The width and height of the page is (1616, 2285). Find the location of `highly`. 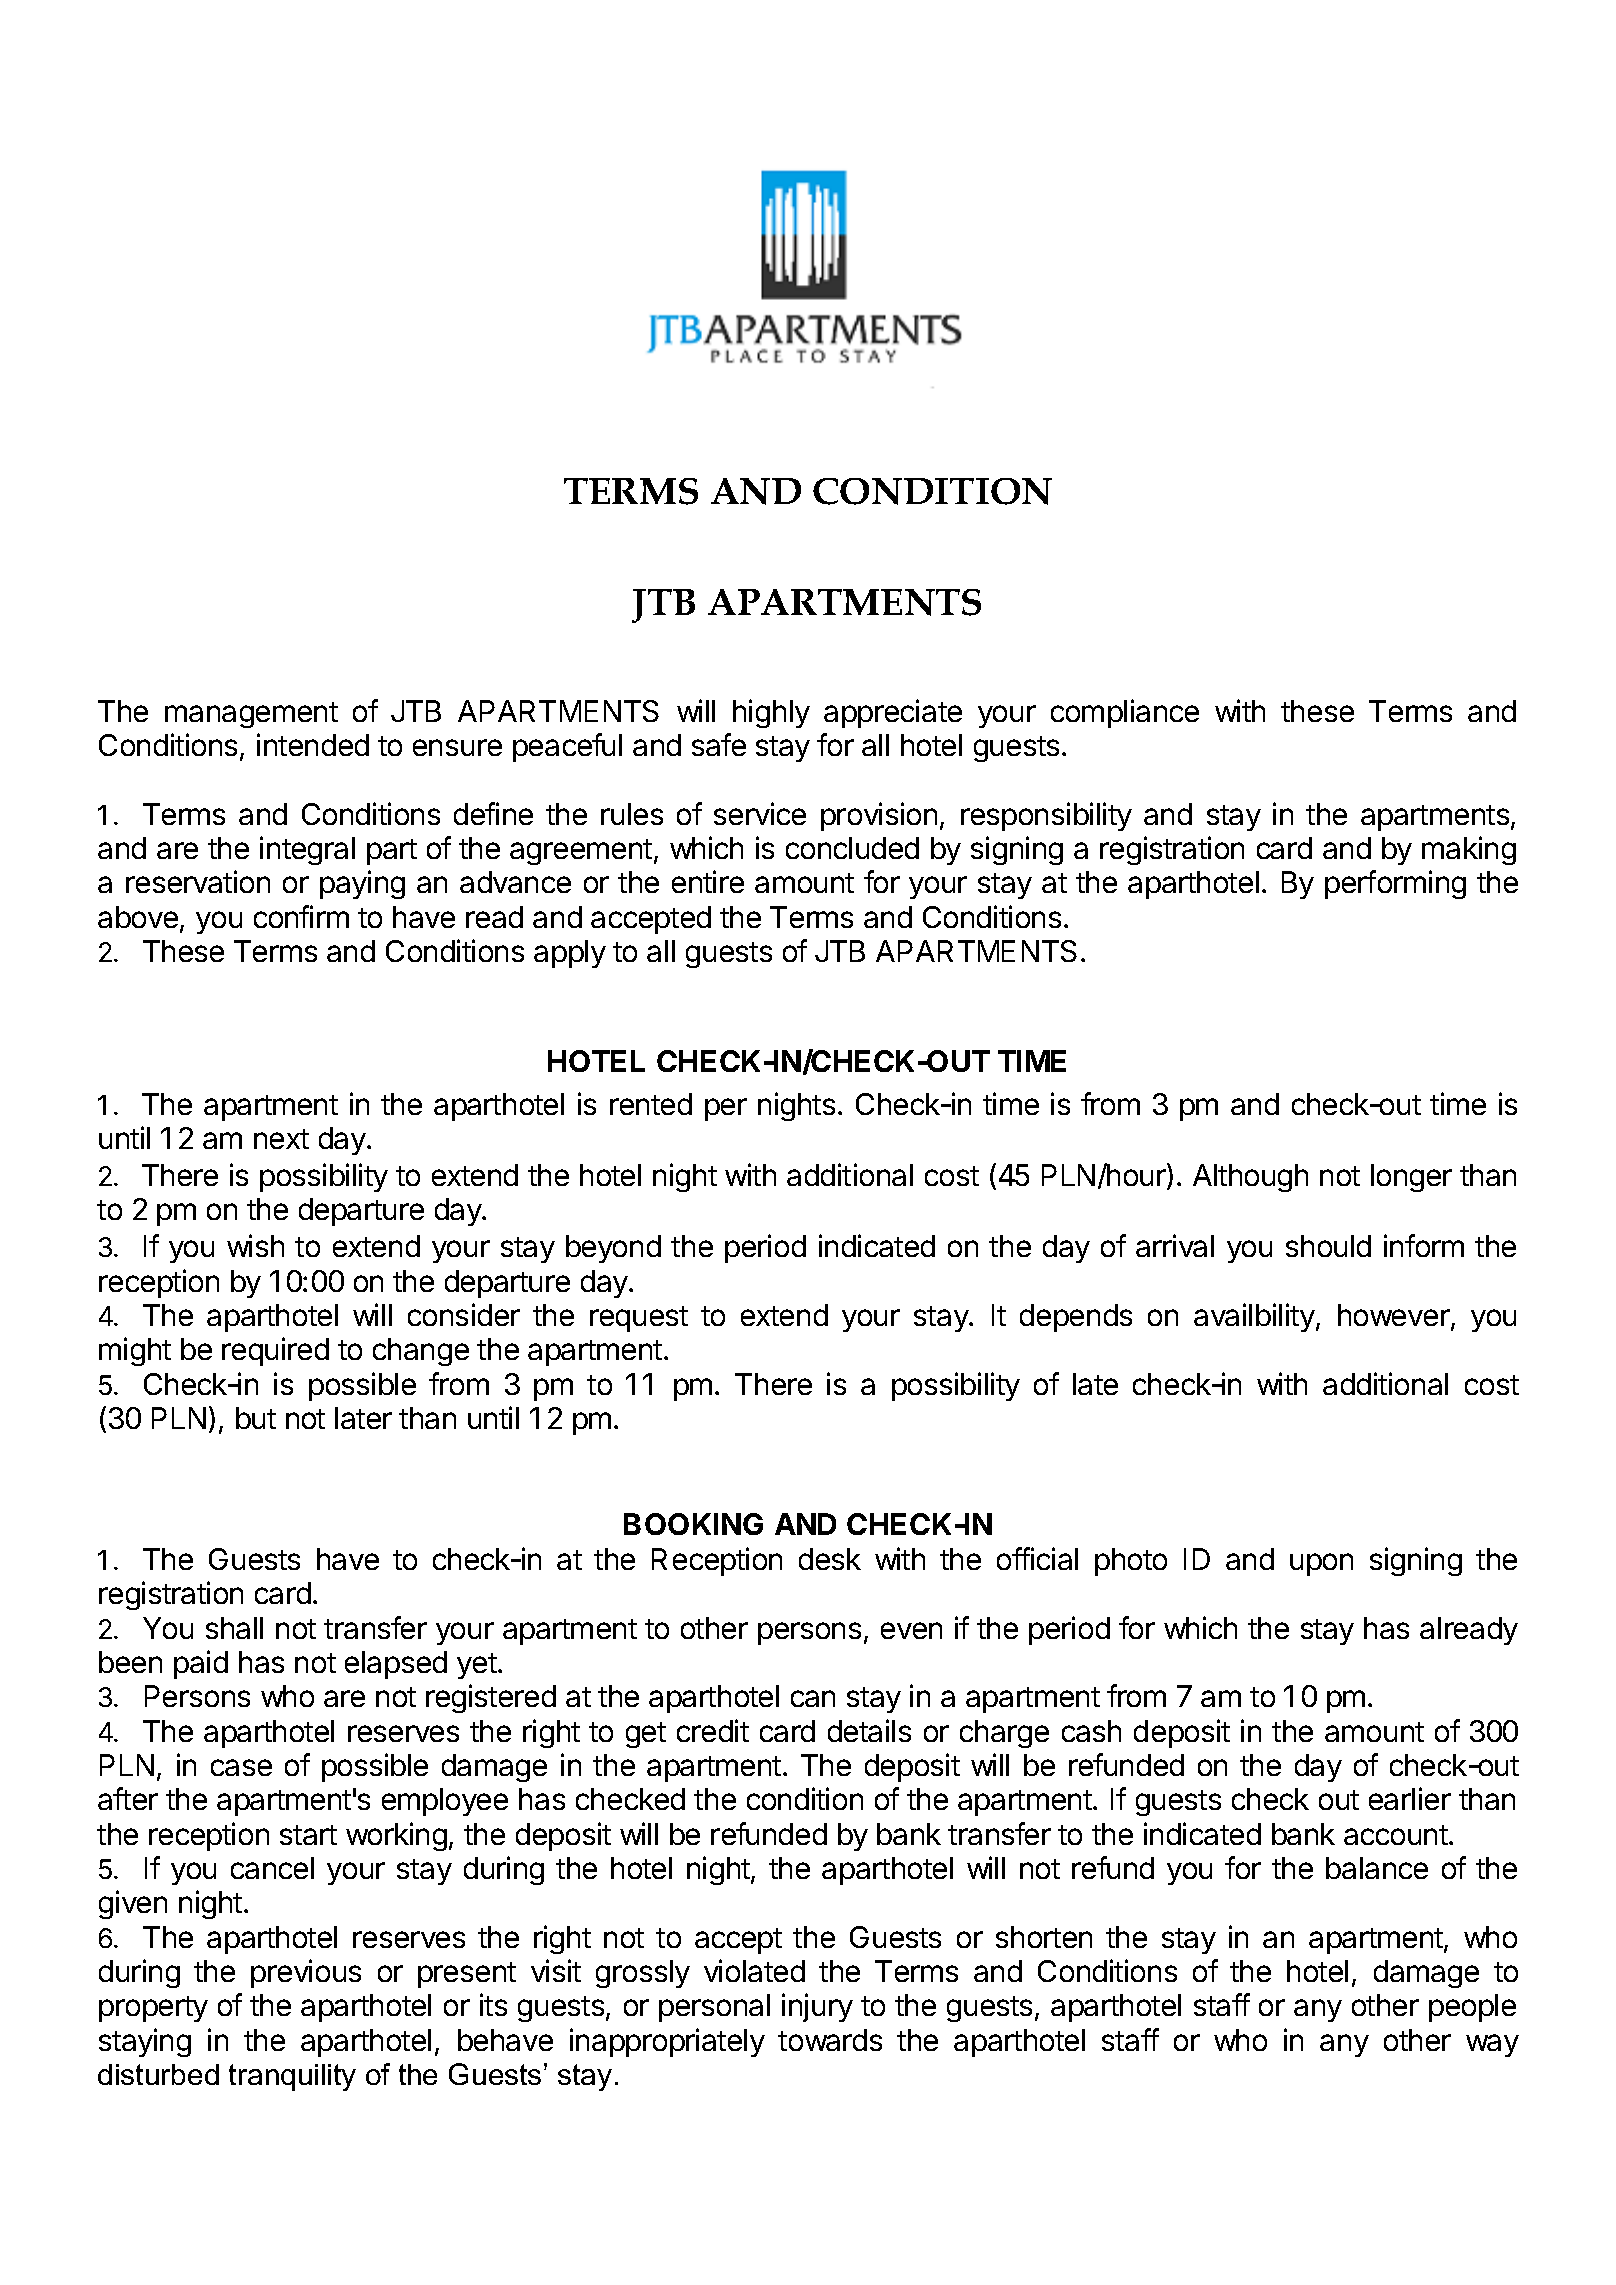

highly is located at coordinates (771, 713).
